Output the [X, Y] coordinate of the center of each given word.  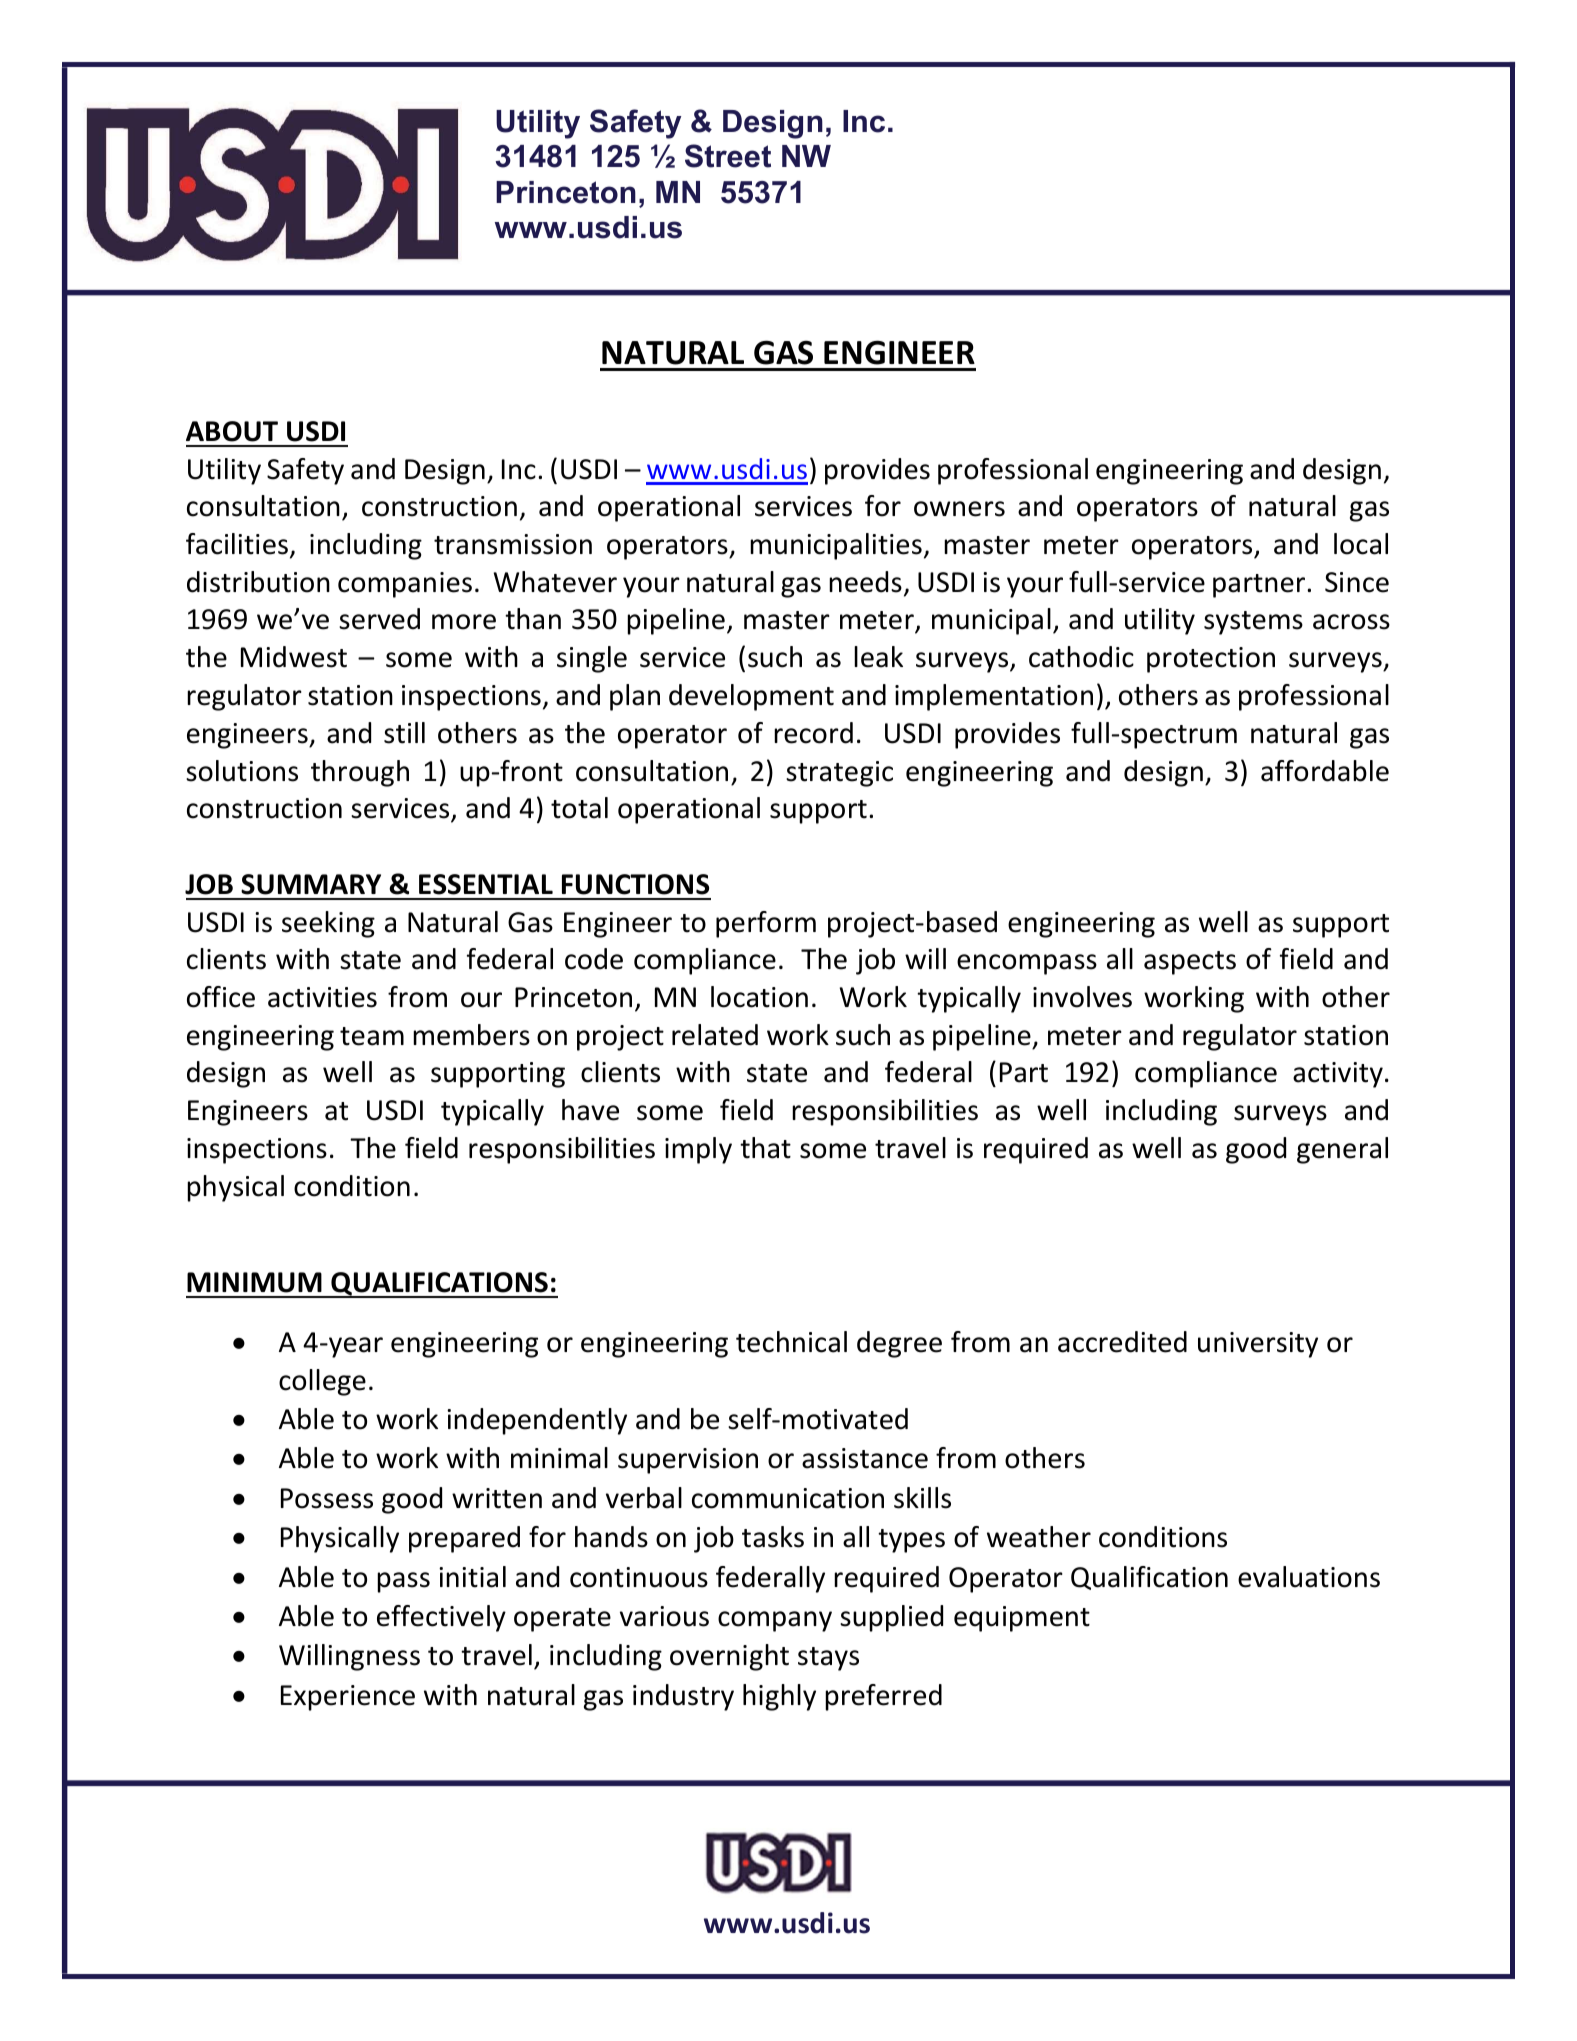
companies [405, 585]
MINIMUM [254, 1282]
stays [828, 1659]
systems [1253, 623]
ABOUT [232, 431]
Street [728, 156]
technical [791, 1342]
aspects [1190, 963]
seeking [328, 924]
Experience [348, 1698]
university [1258, 1345]
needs [865, 582]
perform [766, 924]
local [1361, 544]
